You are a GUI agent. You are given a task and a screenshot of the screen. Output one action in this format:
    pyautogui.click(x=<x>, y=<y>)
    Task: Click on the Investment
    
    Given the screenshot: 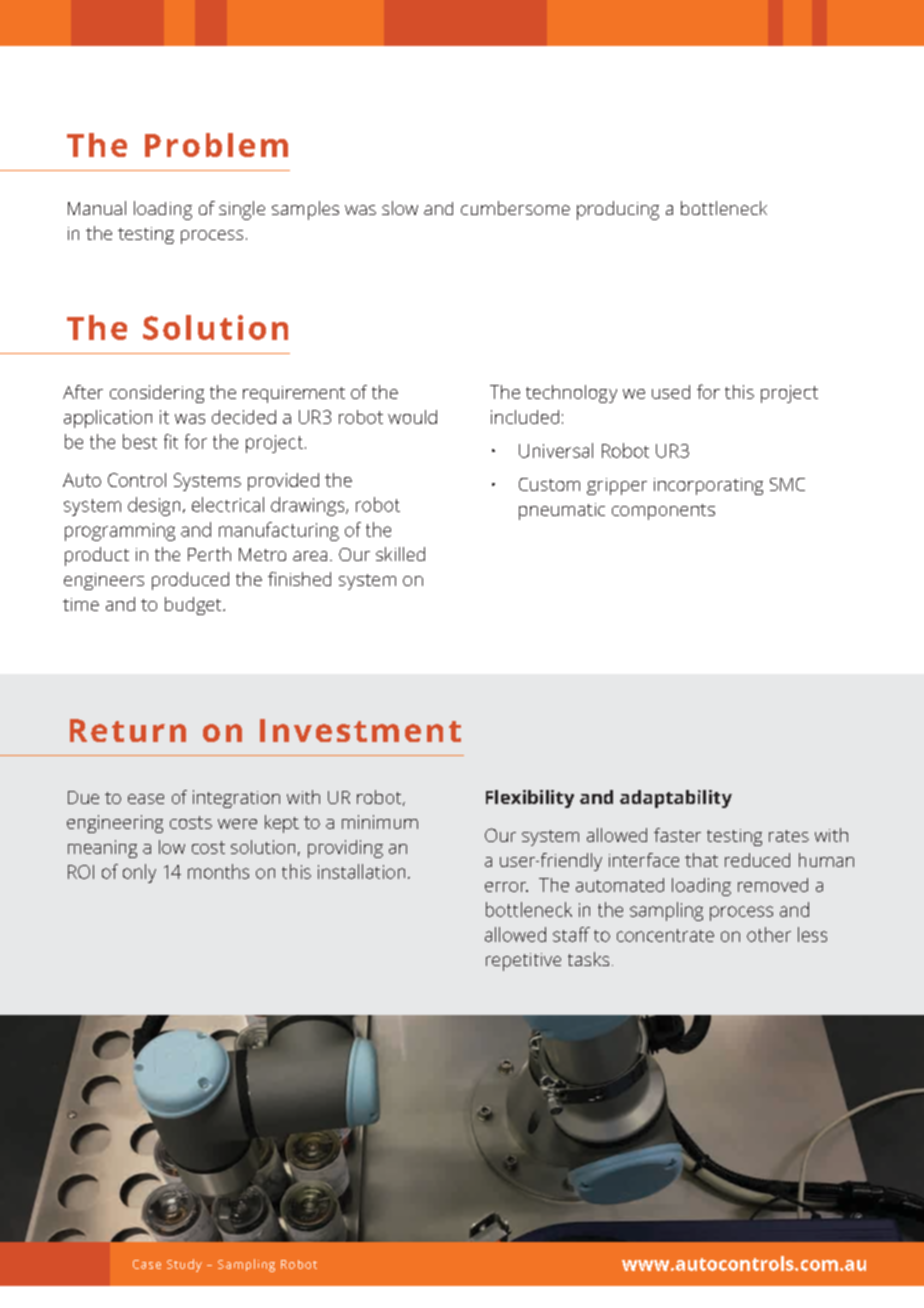 What is the action you would take?
    pyautogui.click(x=360, y=730)
